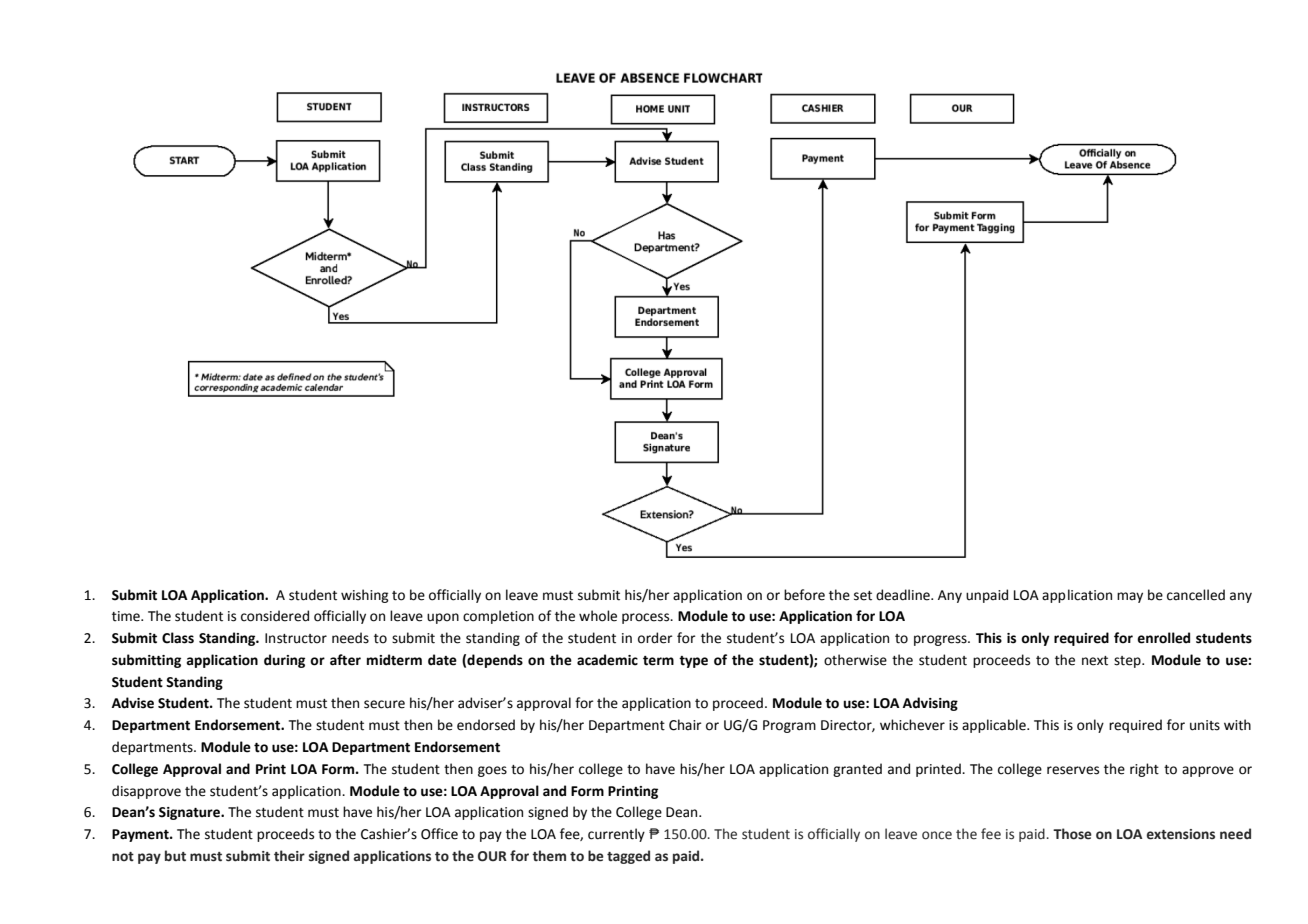 This document has height=924, width=1308. I want to click on goes, so click(492, 771).
